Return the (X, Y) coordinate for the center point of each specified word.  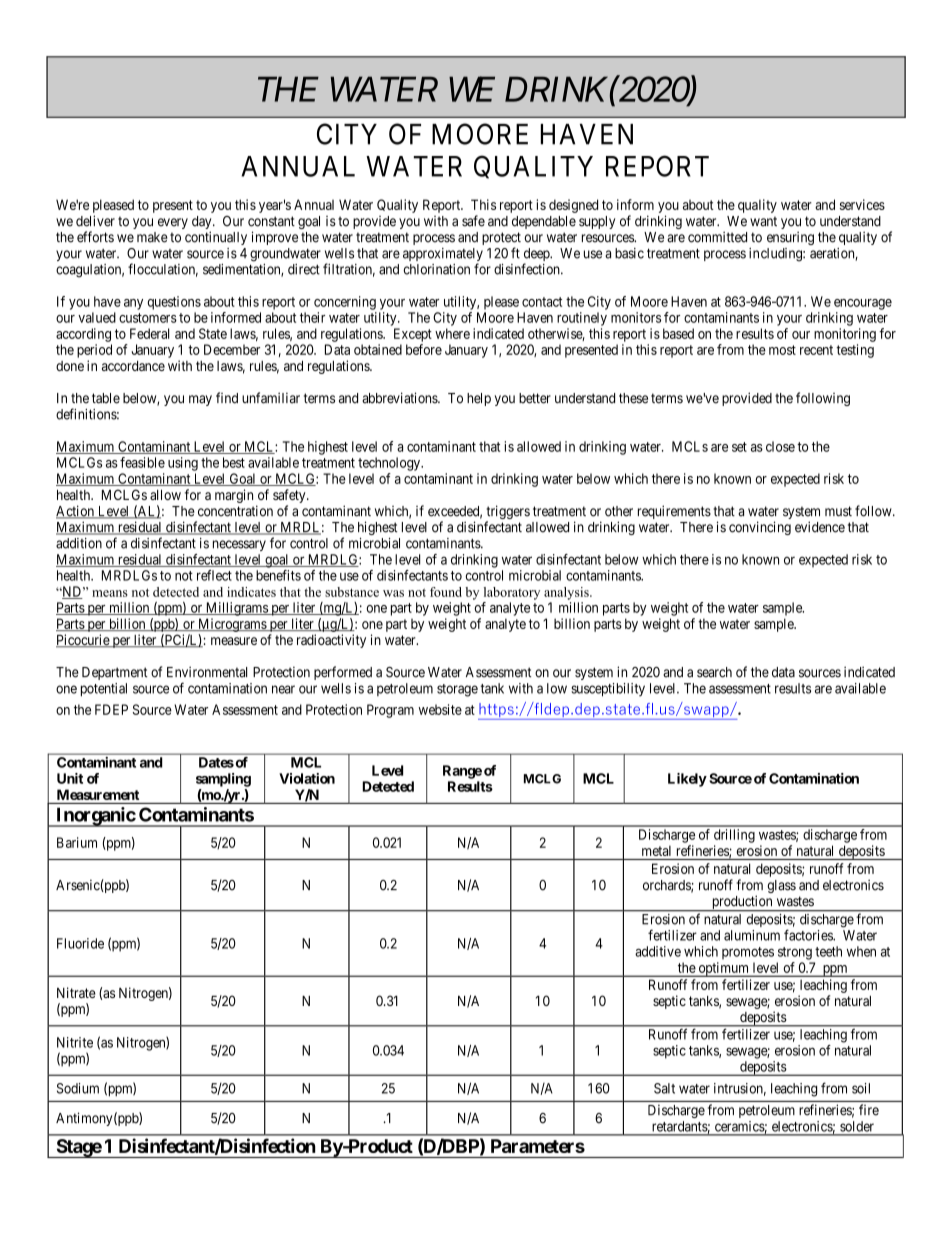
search (714, 672)
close (780, 446)
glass (781, 886)
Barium (77, 842)
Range (462, 772)
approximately (443, 256)
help (479, 399)
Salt (664, 1088)
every (173, 223)
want (763, 221)
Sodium (78, 1088)
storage (457, 690)
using (183, 464)
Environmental (207, 672)
